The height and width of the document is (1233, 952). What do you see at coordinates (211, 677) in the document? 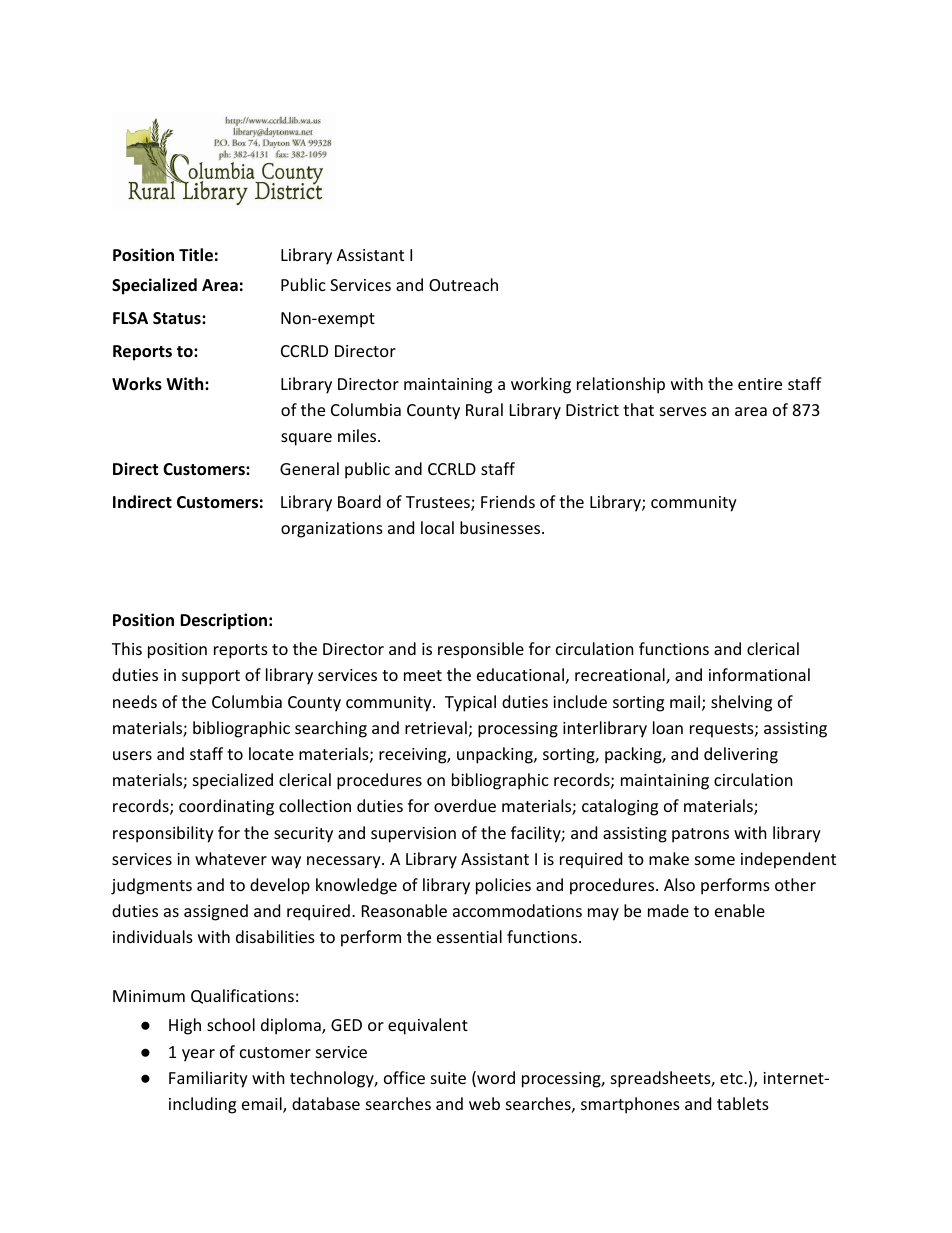
I see `support` at bounding box center [211, 677].
